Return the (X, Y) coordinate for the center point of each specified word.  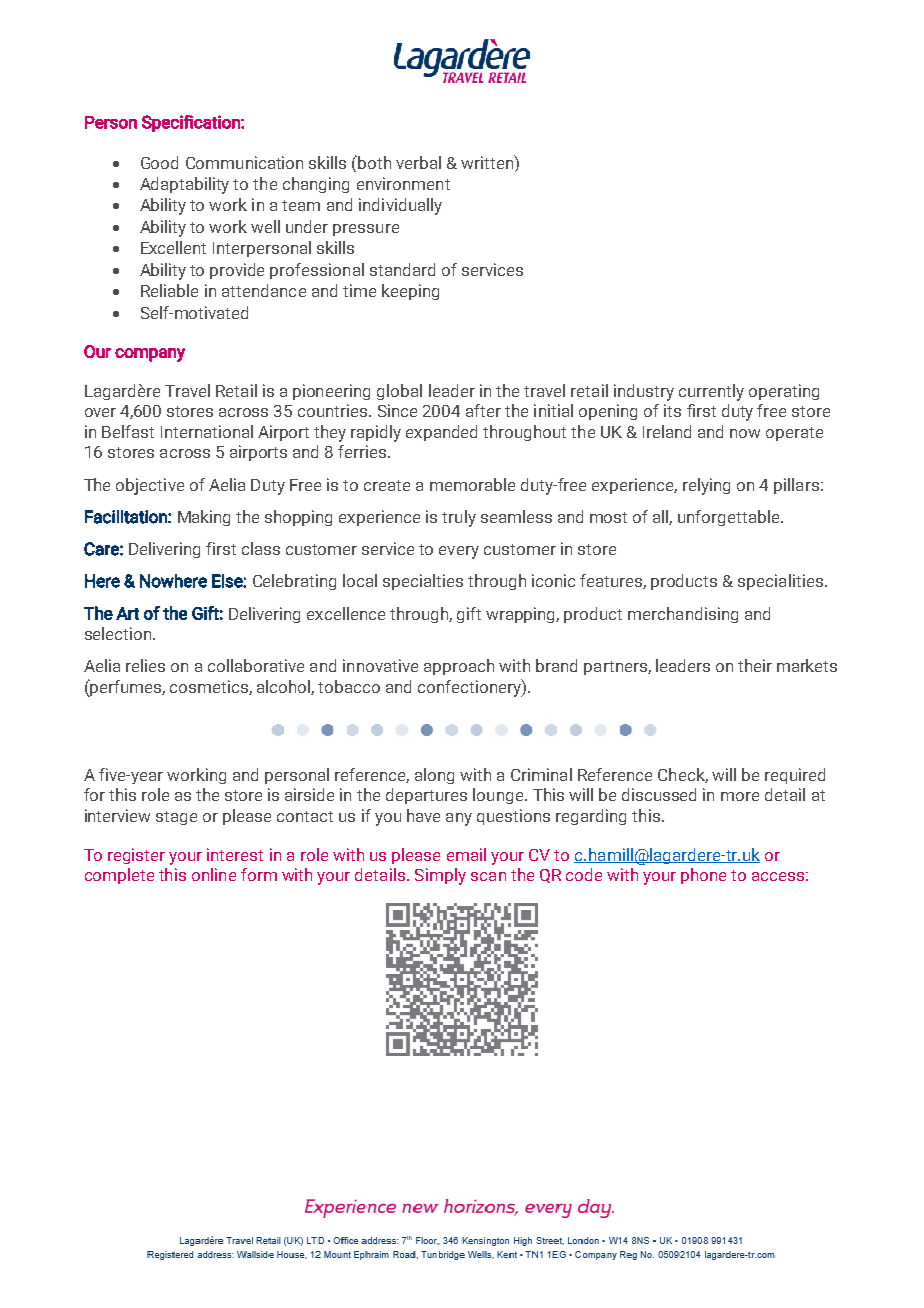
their (755, 665)
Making (204, 518)
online (214, 874)
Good (159, 162)
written (488, 162)
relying (706, 486)
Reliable (169, 290)
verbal (418, 162)
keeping (410, 292)
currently (711, 392)
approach (459, 667)
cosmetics (210, 687)
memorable (472, 484)
